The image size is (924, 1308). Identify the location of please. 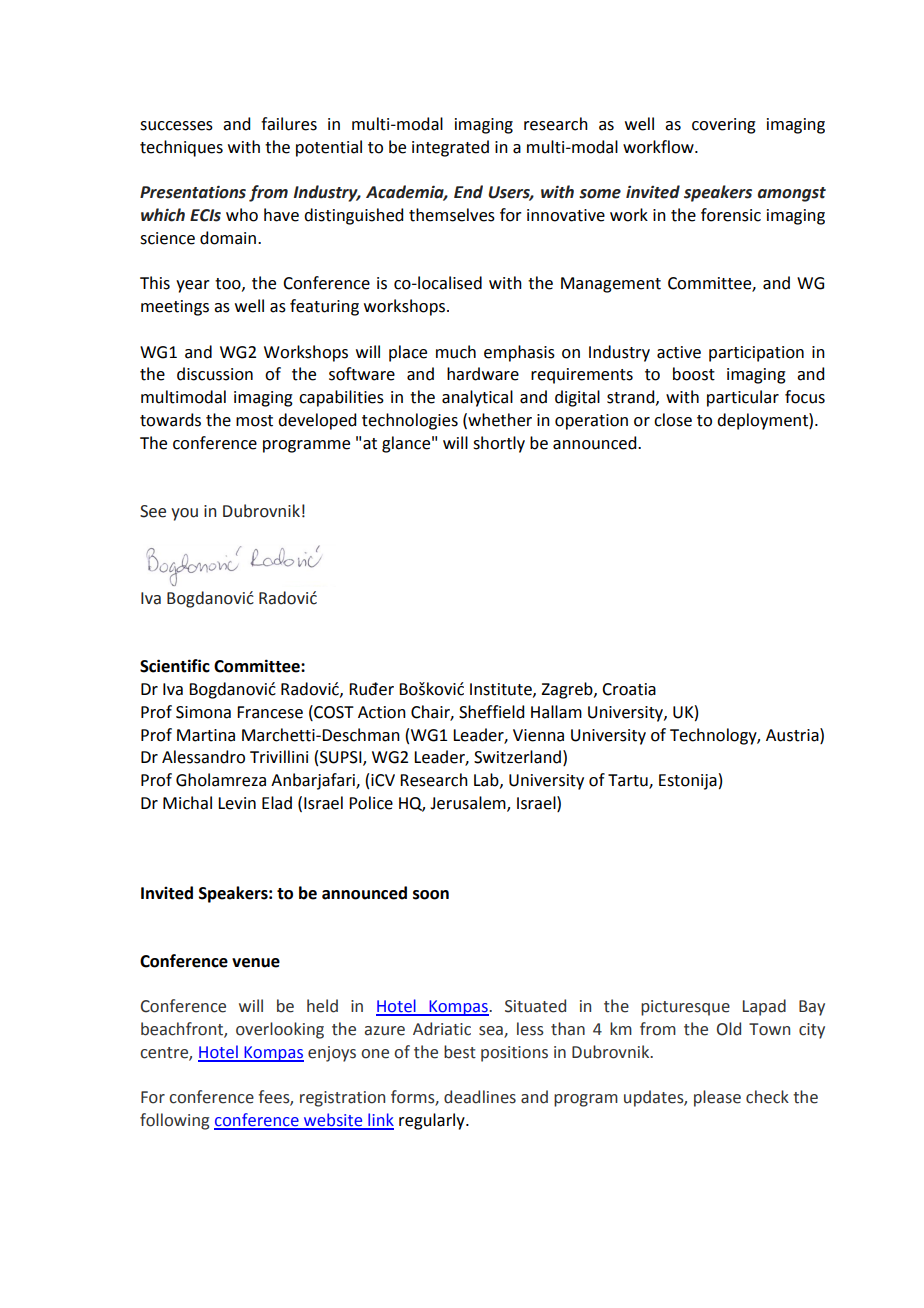
(717, 1098).
